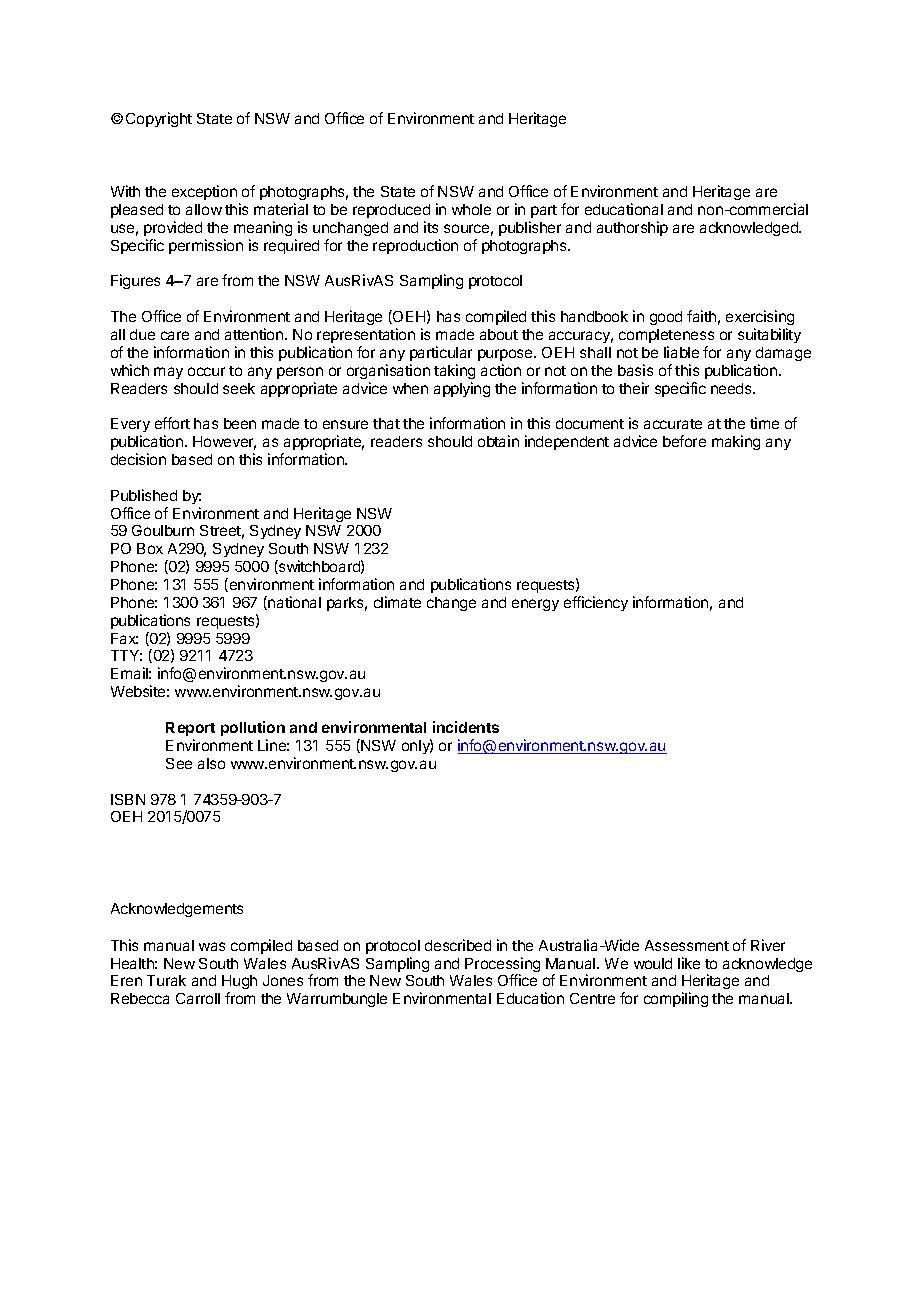 The height and width of the image is (1308, 924). I want to click on Copyright, so click(159, 119).
